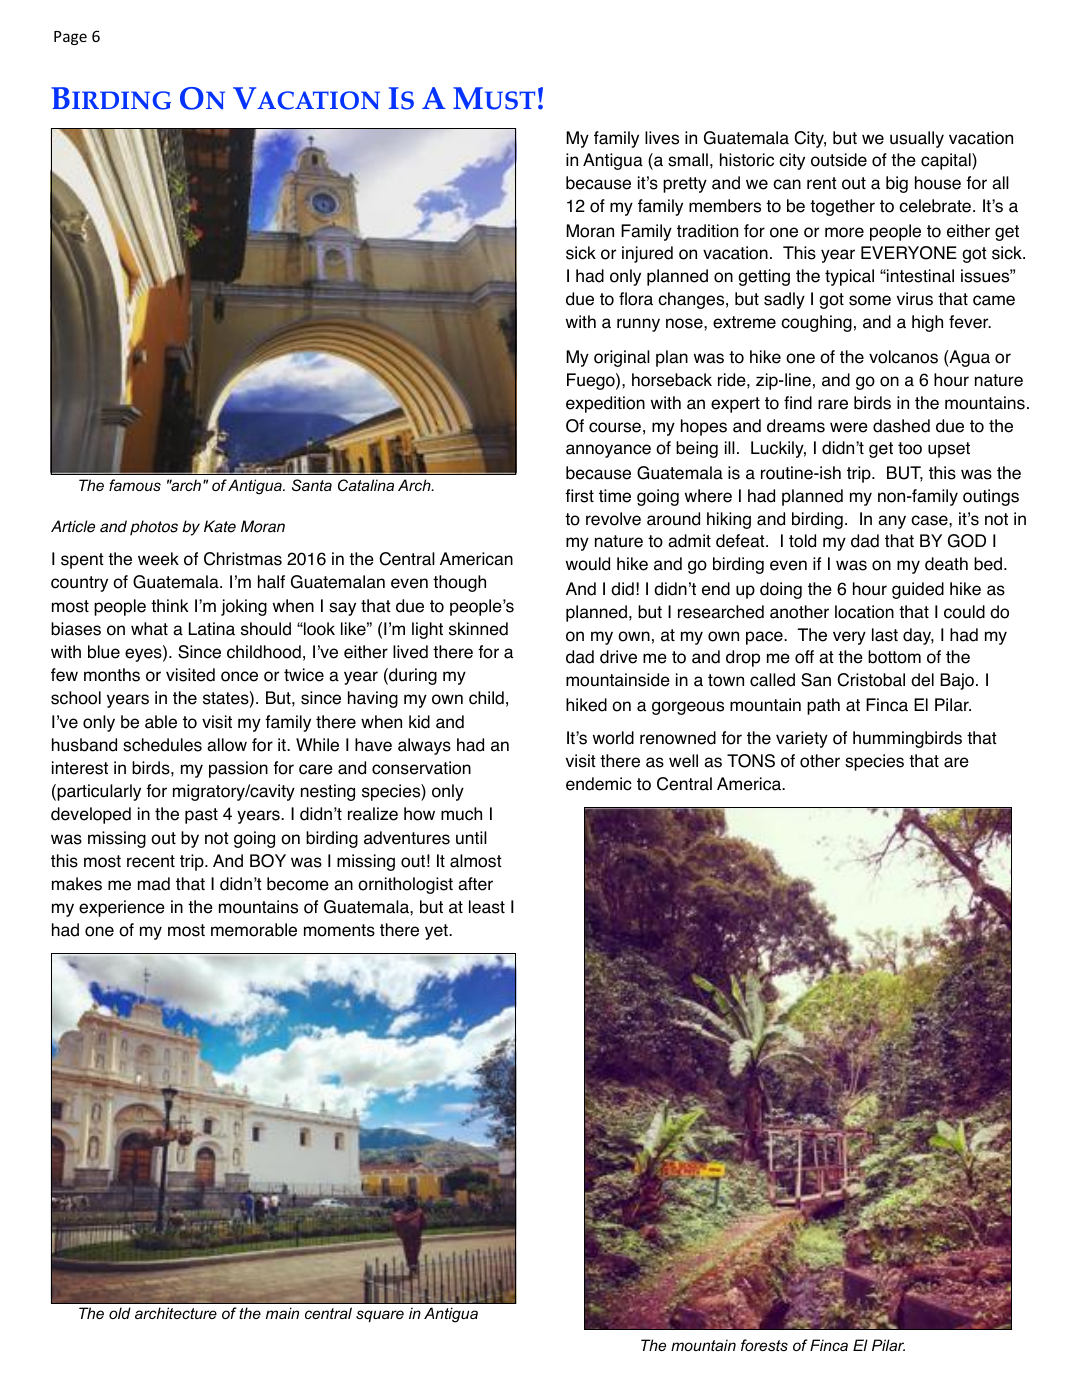 Image resolution: width=1075 pixels, height=1391 pixels. Describe the element at coordinates (917, 139) in the screenshot. I see `usually` at that location.
